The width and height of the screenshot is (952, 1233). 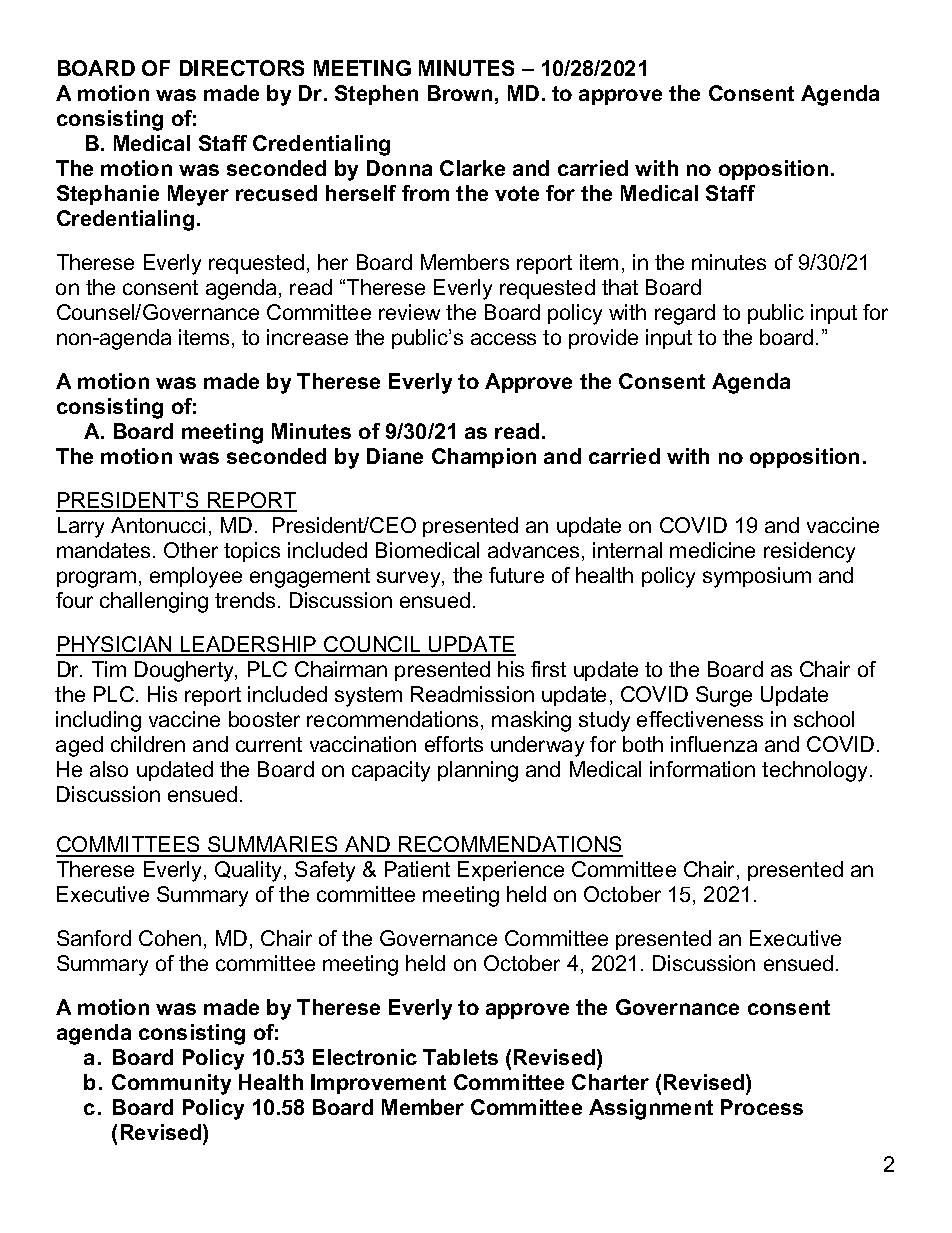 I want to click on access, so click(x=503, y=339).
